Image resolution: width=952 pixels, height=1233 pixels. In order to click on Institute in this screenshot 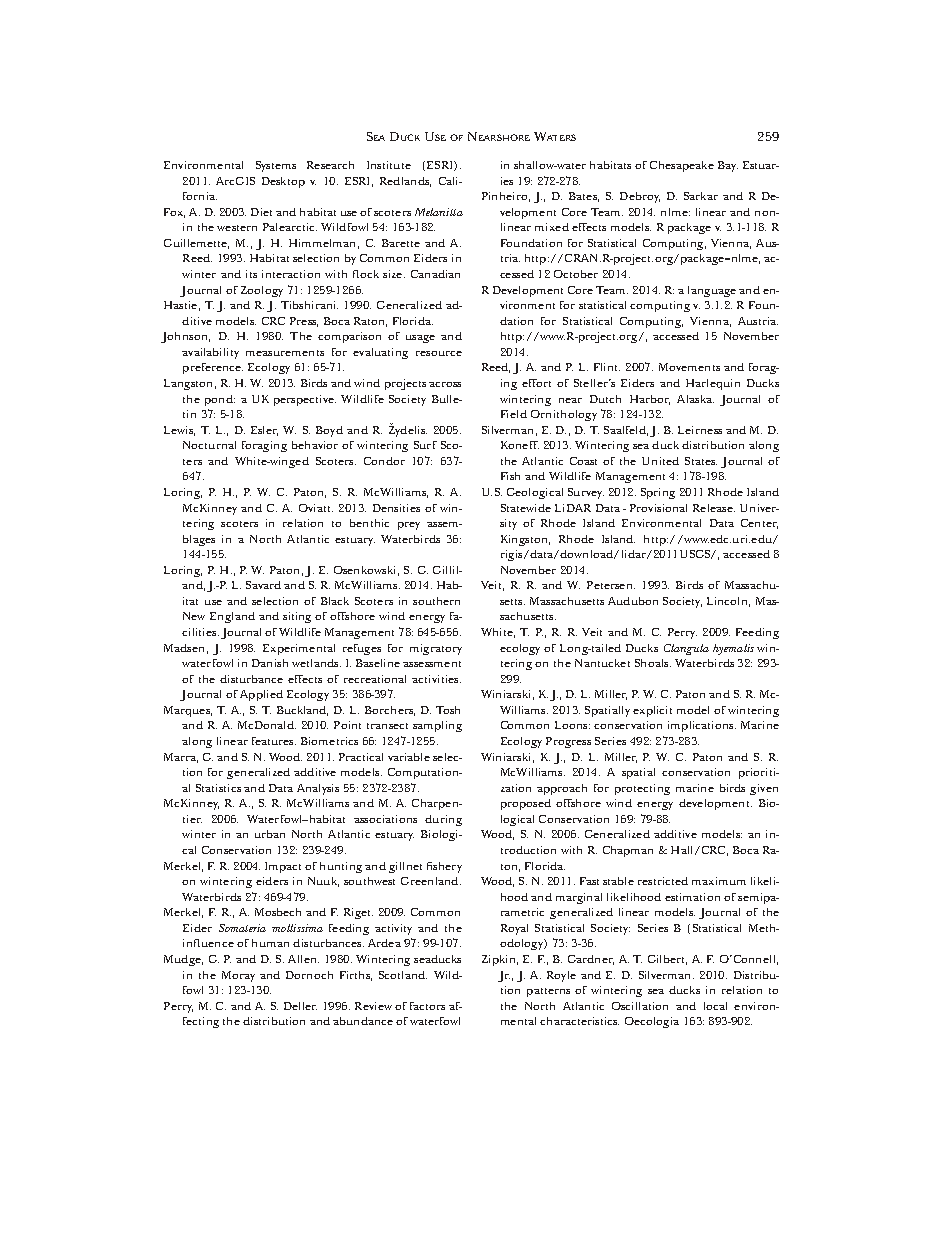, I will do `click(389, 165)`.
